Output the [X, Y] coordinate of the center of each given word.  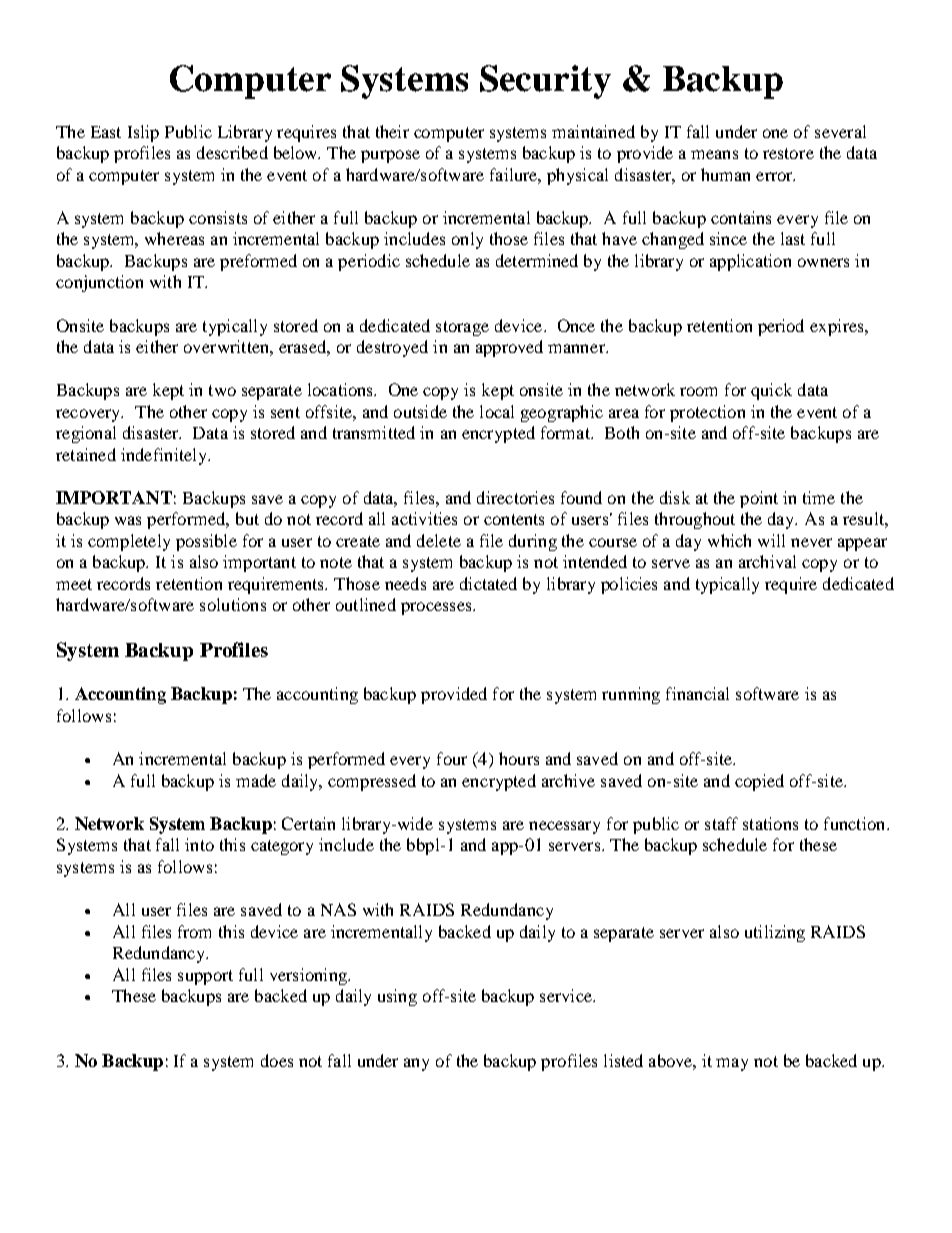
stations [770, 823]
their [392, 131]
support [205, 977]
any [416, 1064]
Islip [143, 133]
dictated [488, 583]
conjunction [99, 283]
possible [206, 542]
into [199, 844]
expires [838, 327]
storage [462, 328]
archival [767, 561]
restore [788, 153]
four [452, 758]
